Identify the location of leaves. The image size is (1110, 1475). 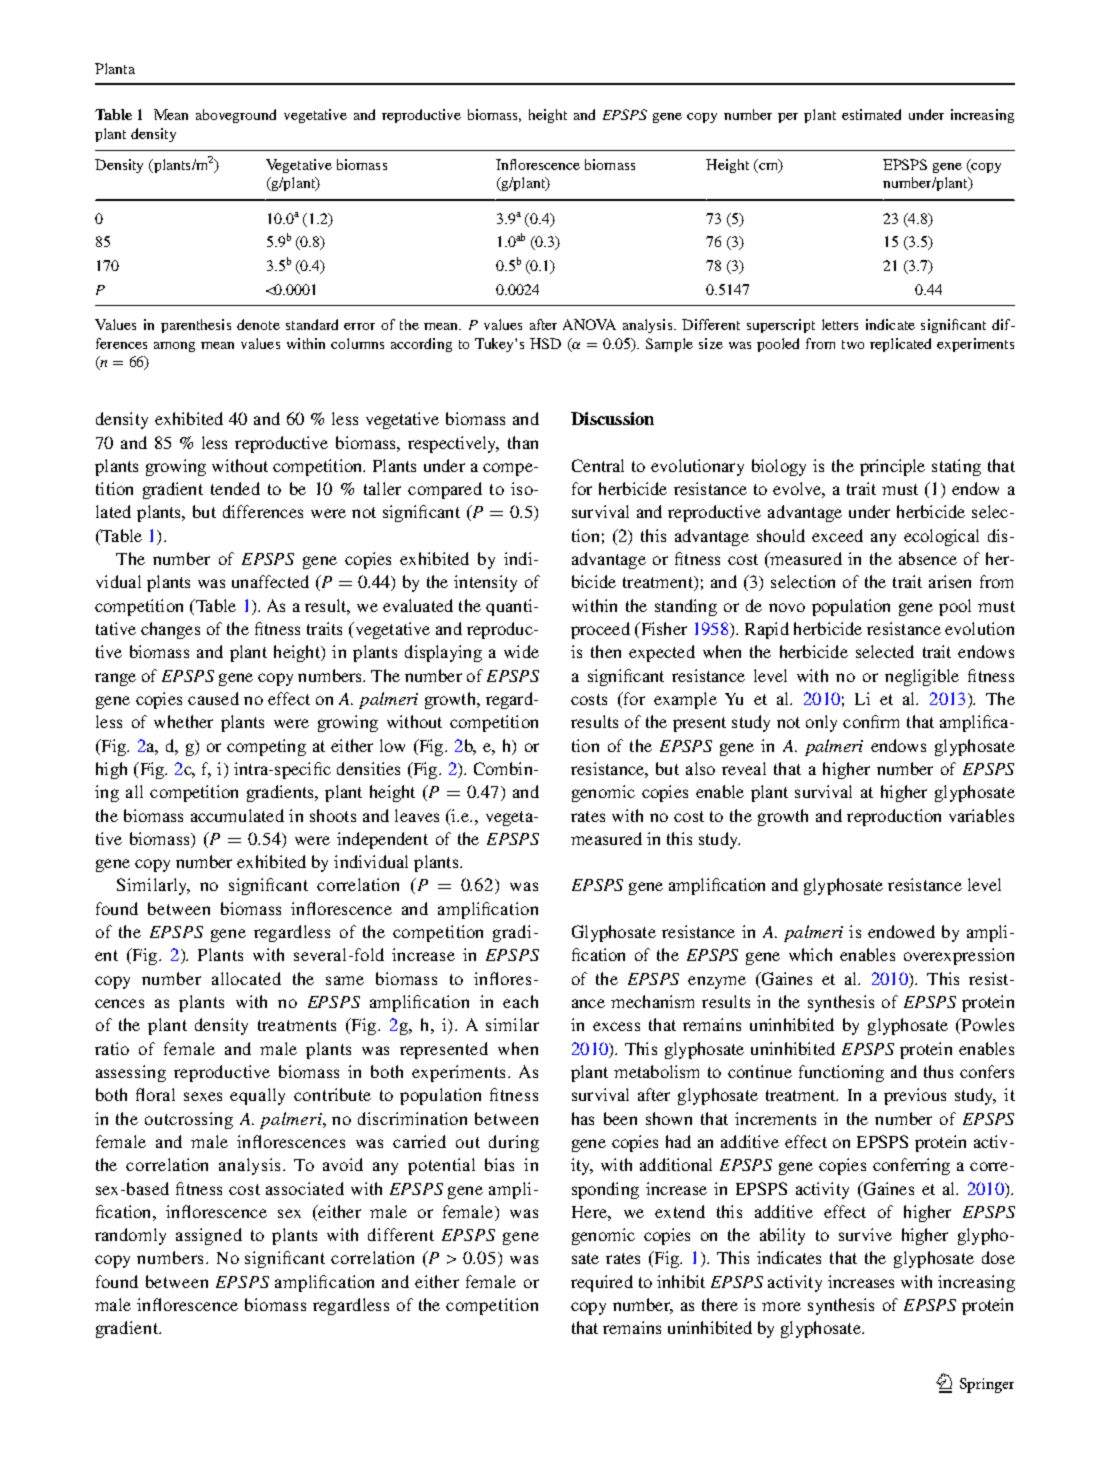
(417, 815).
